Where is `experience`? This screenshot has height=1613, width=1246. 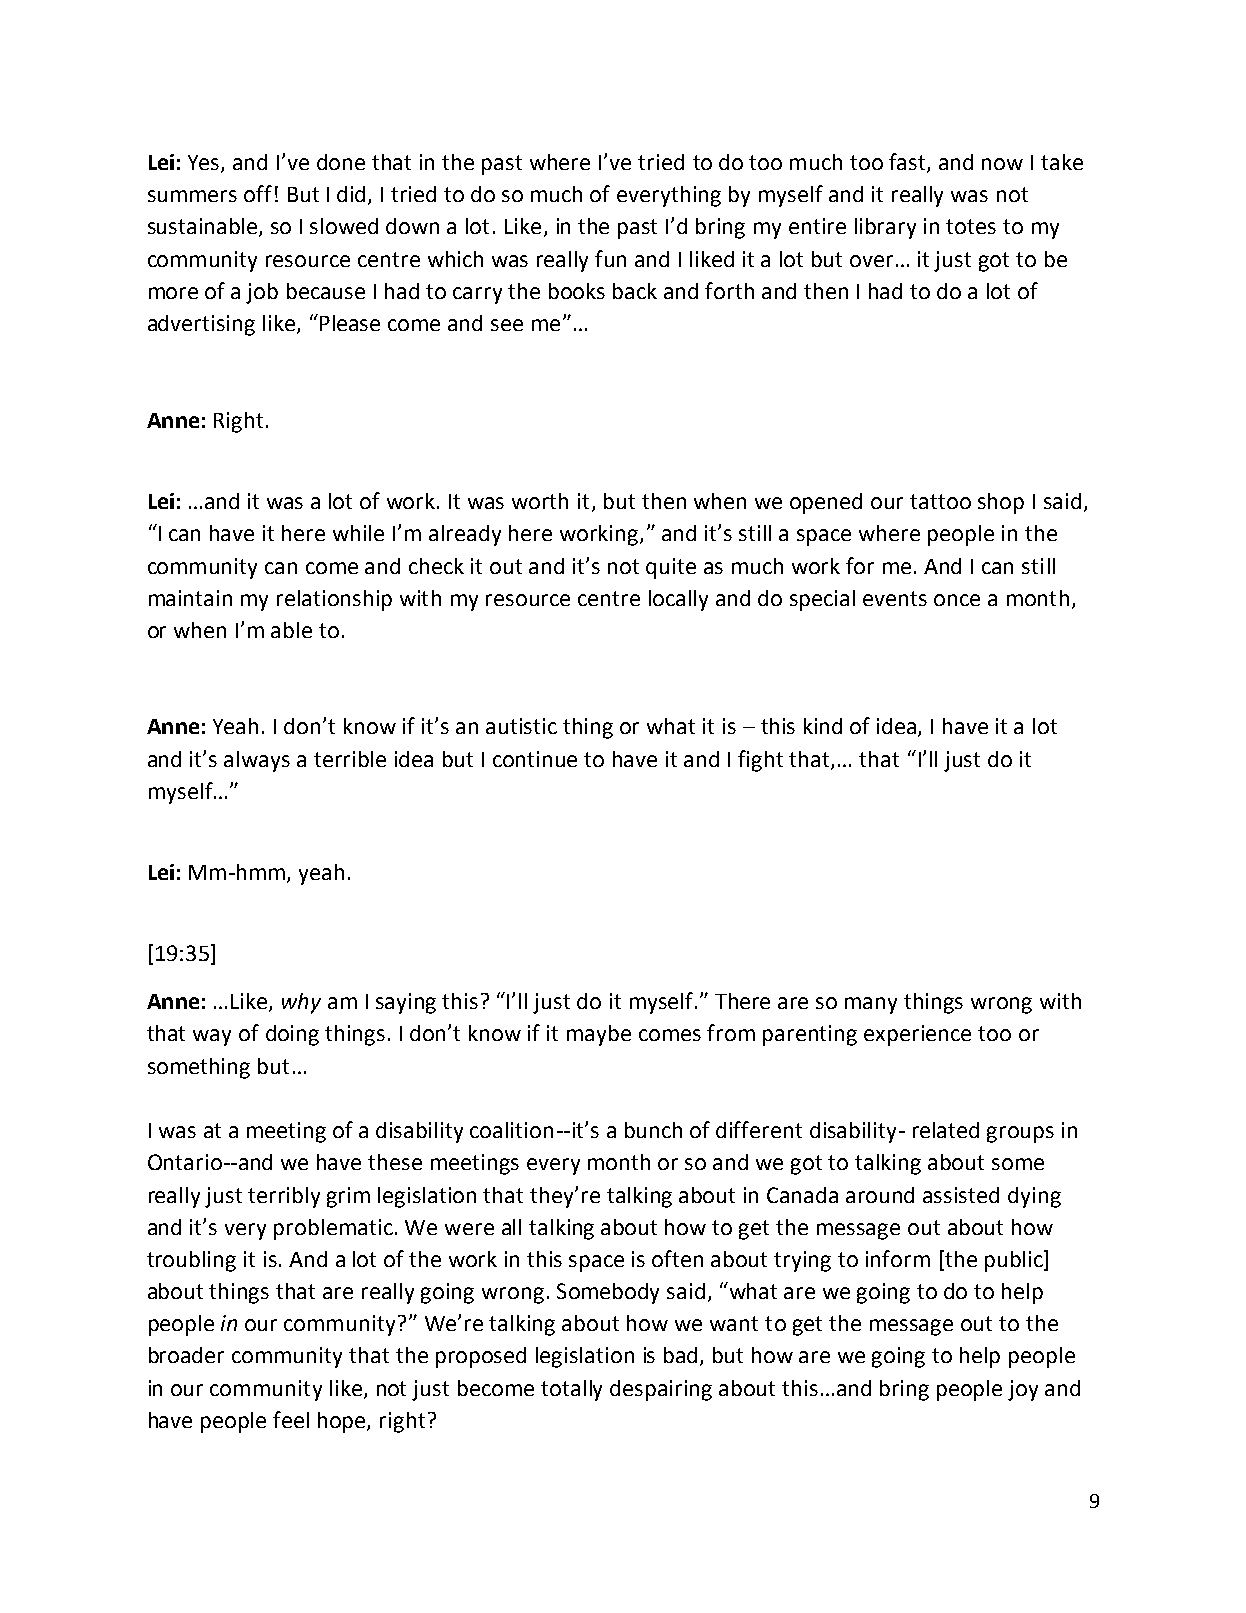
experience is located at coordinates (917, 1035).
